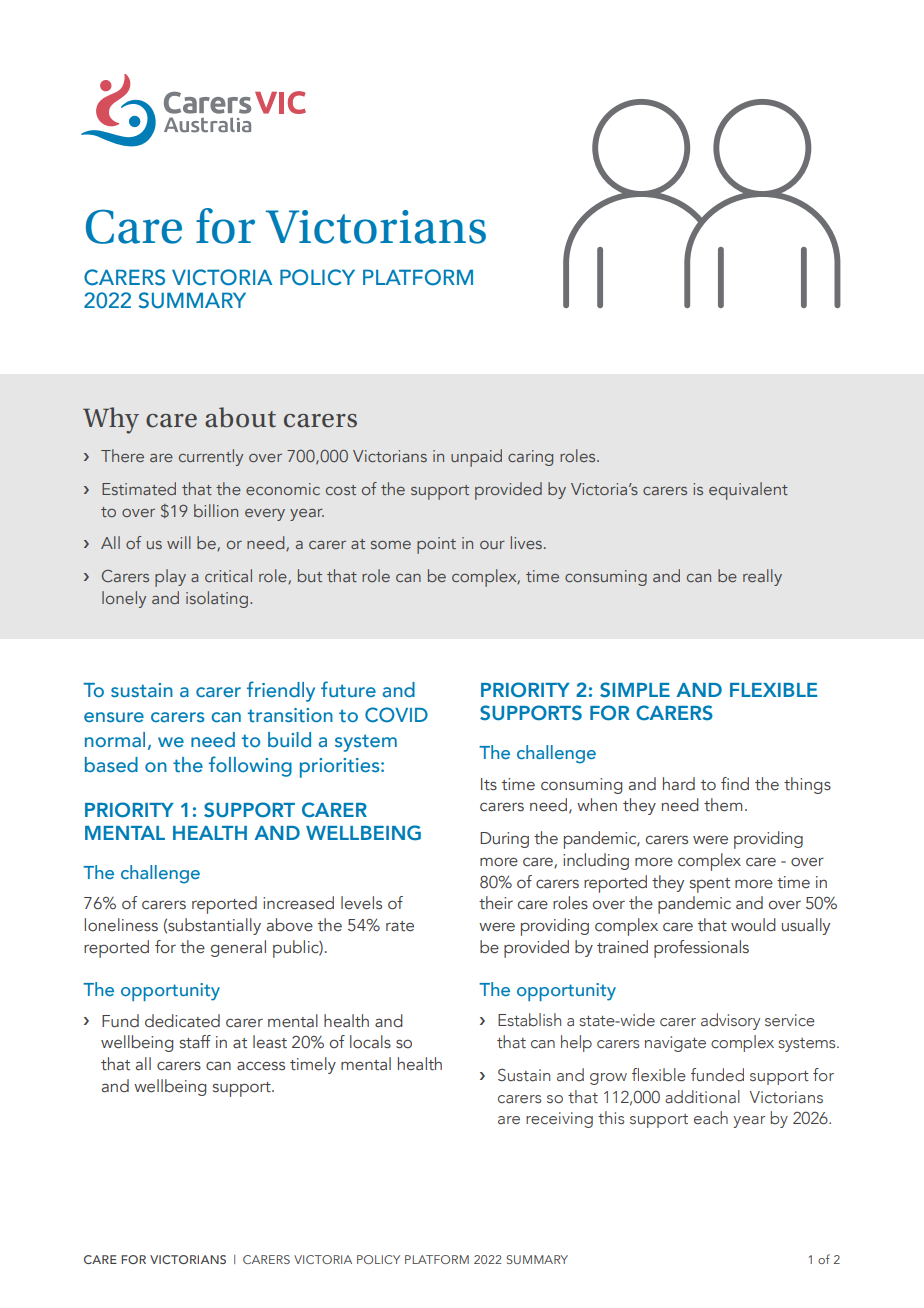 The height and width of the screenshot is (1308, 924). What do you see at coordinates (261, 1066) in the screenshot?
I see `access` at bounding box center [261, 1066].
